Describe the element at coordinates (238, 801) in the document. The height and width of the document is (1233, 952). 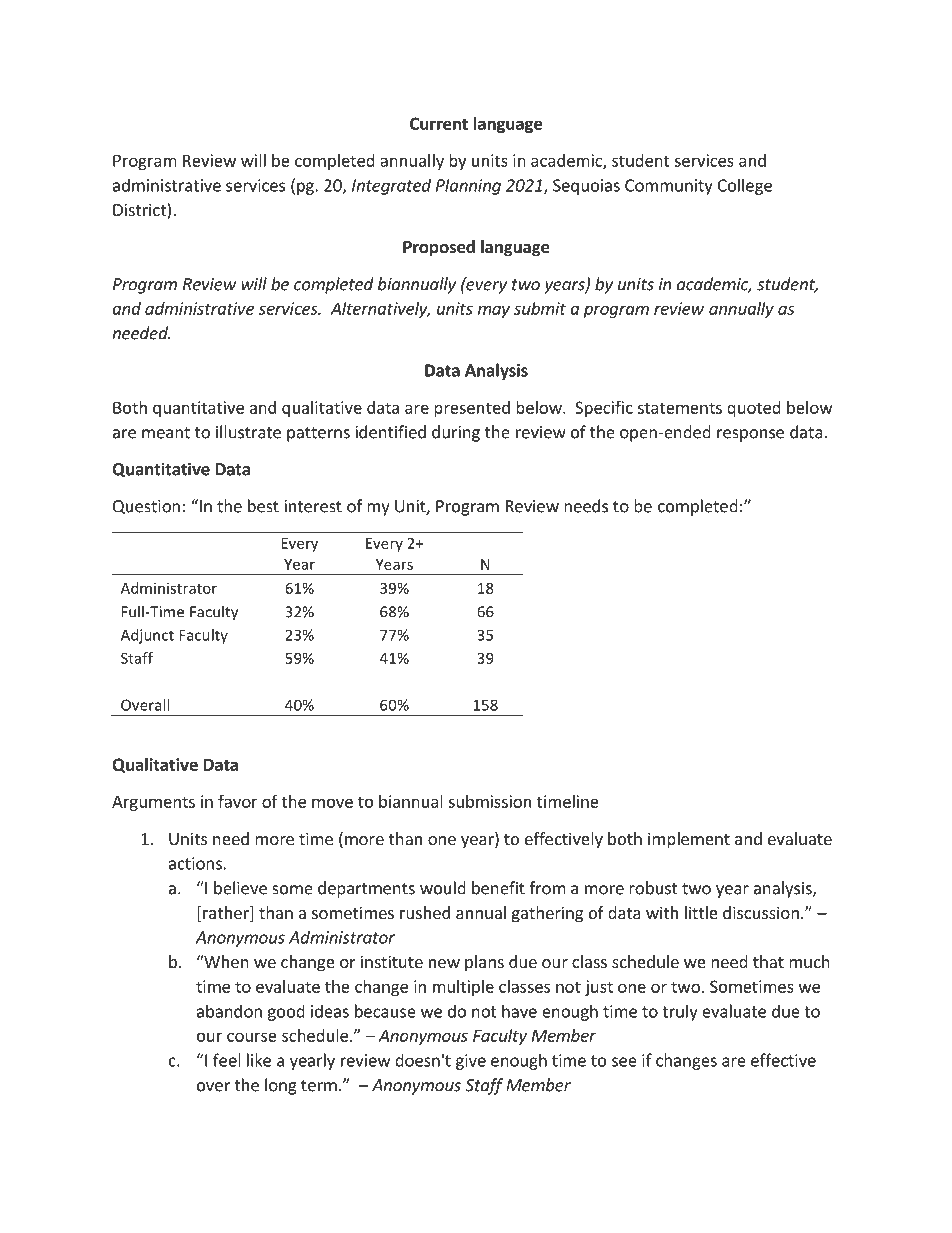
I see `favor` at that location.
